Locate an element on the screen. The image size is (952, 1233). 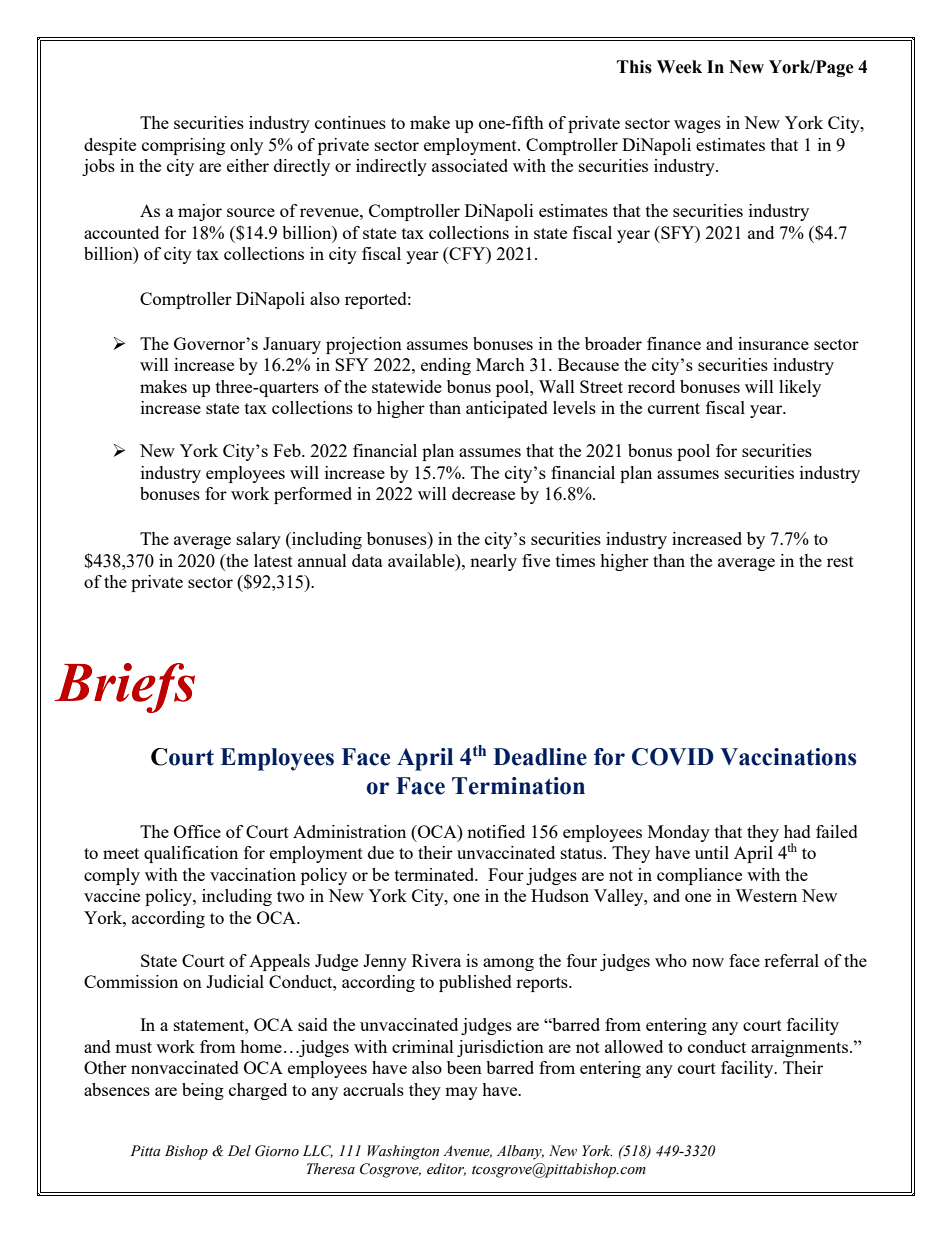
allowed is located at coordinates (634, 1046).
